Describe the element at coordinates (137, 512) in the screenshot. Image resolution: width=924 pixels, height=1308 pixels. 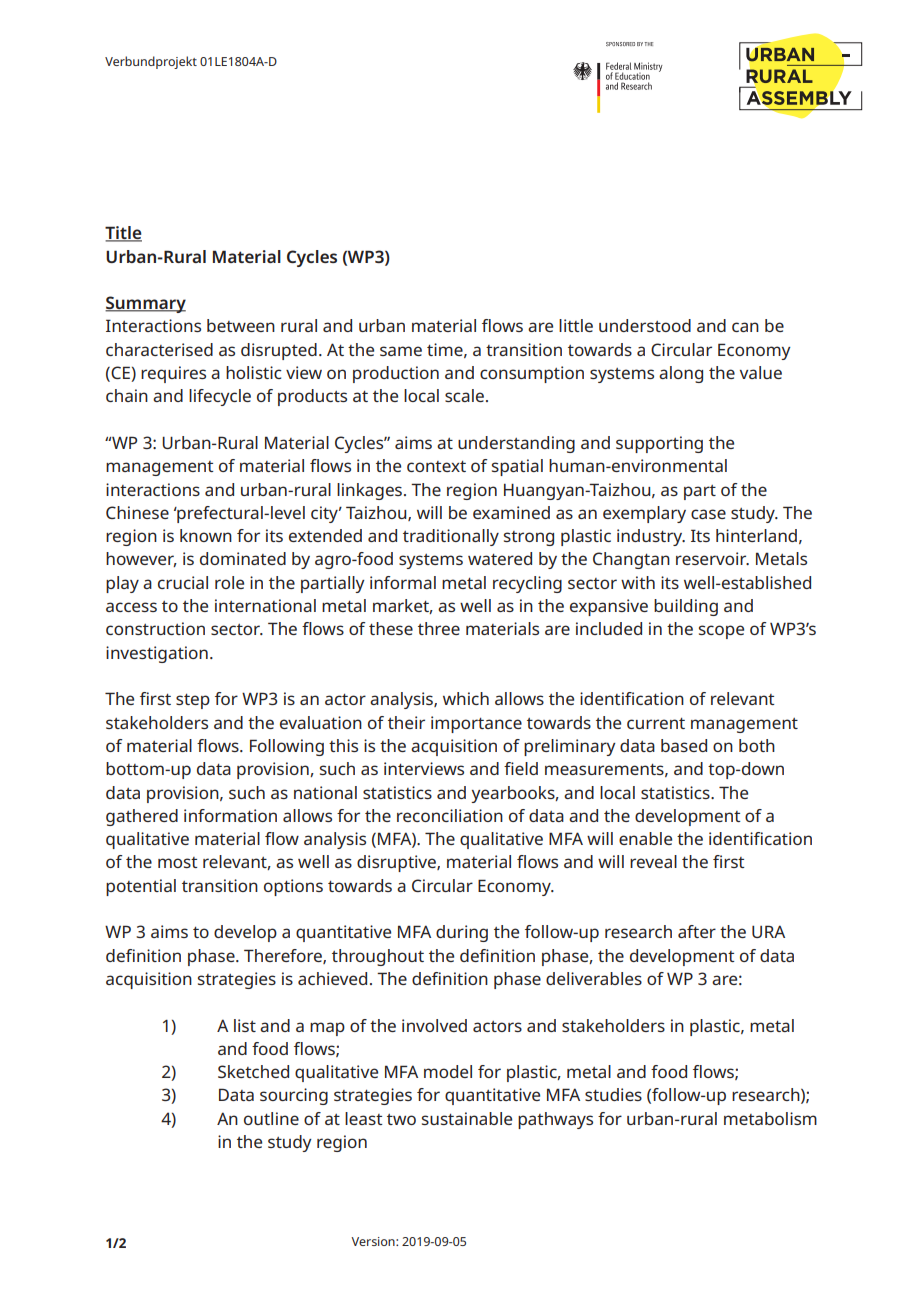
I see `Chinese` at that location.
